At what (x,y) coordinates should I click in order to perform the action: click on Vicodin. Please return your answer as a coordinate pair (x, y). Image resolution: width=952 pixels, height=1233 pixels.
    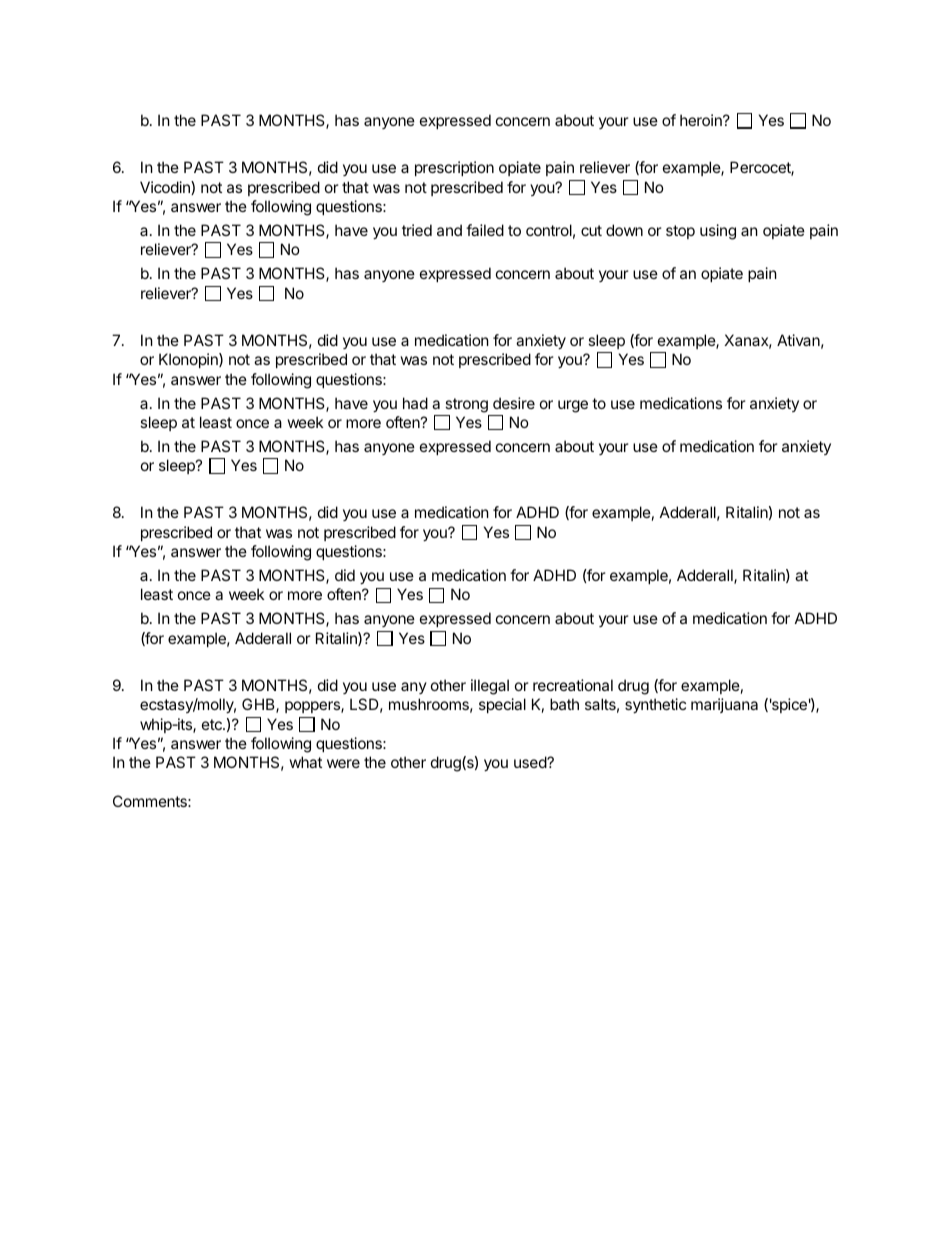
    Looking at the image, I should click on (166, 188).
